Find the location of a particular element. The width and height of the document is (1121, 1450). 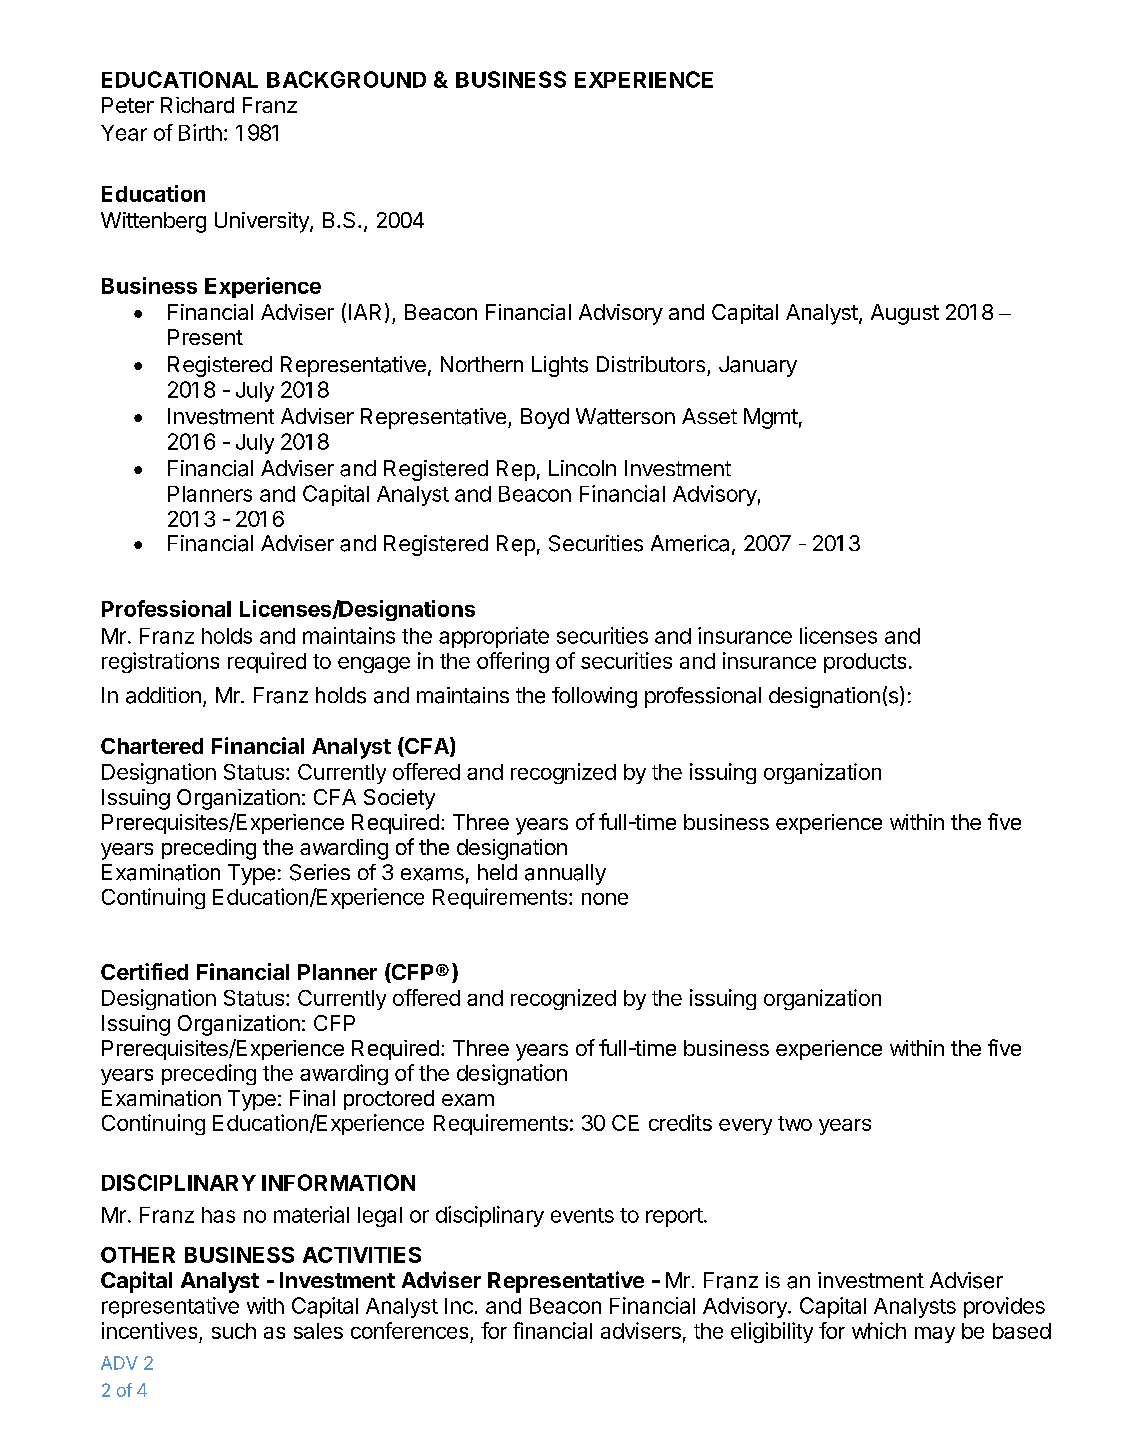

products is located at coordinates (865, 663).
